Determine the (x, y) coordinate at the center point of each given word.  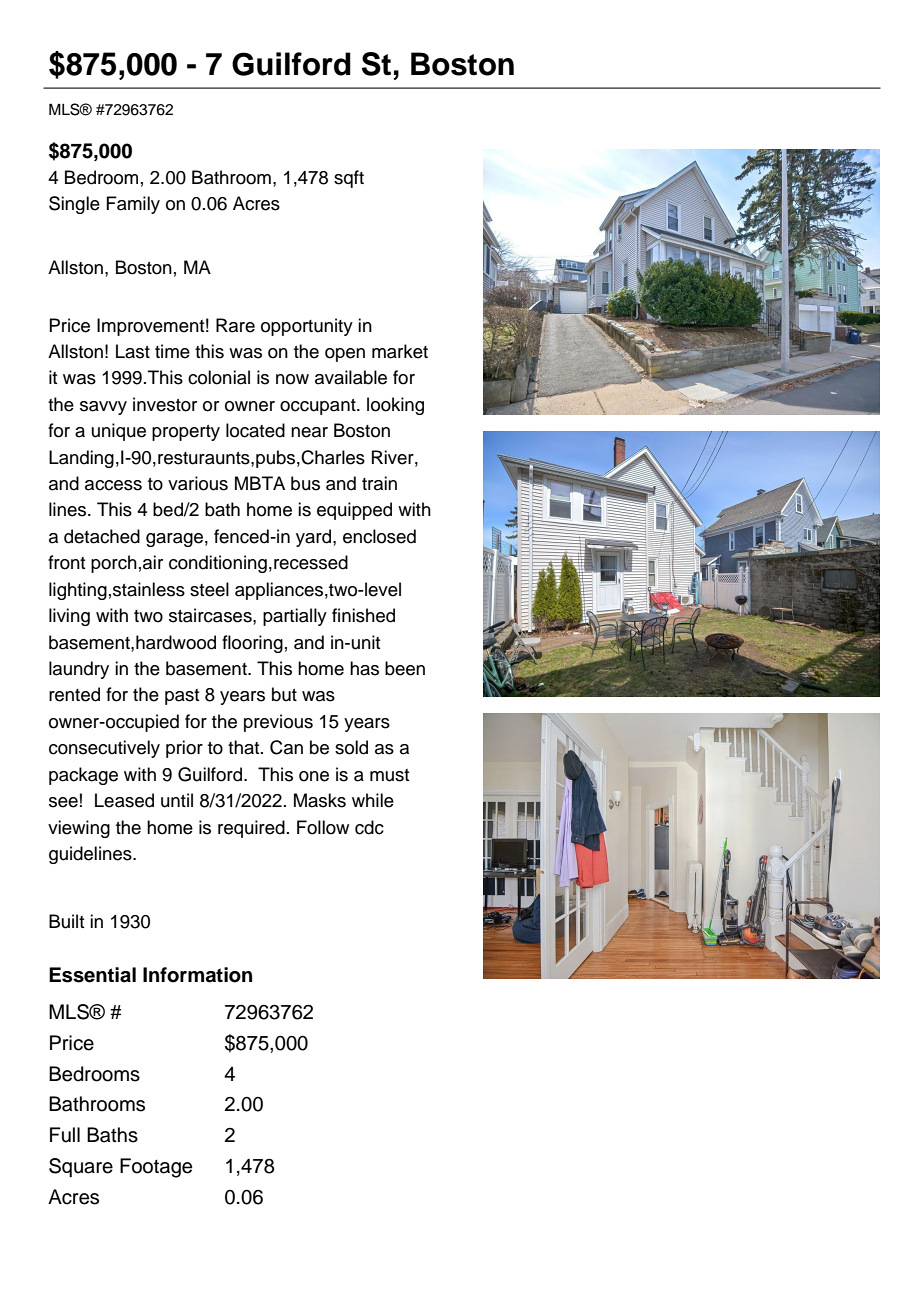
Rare (235, 325)
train (379, 483)
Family (133, 205)
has (364, 668)
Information (197, 975)
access (113, 485)
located (255, 430)
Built (66, 921)
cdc (369, 827)
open (345, 355)
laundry (79, 670)
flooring (252, 644)
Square (81, 1168)
